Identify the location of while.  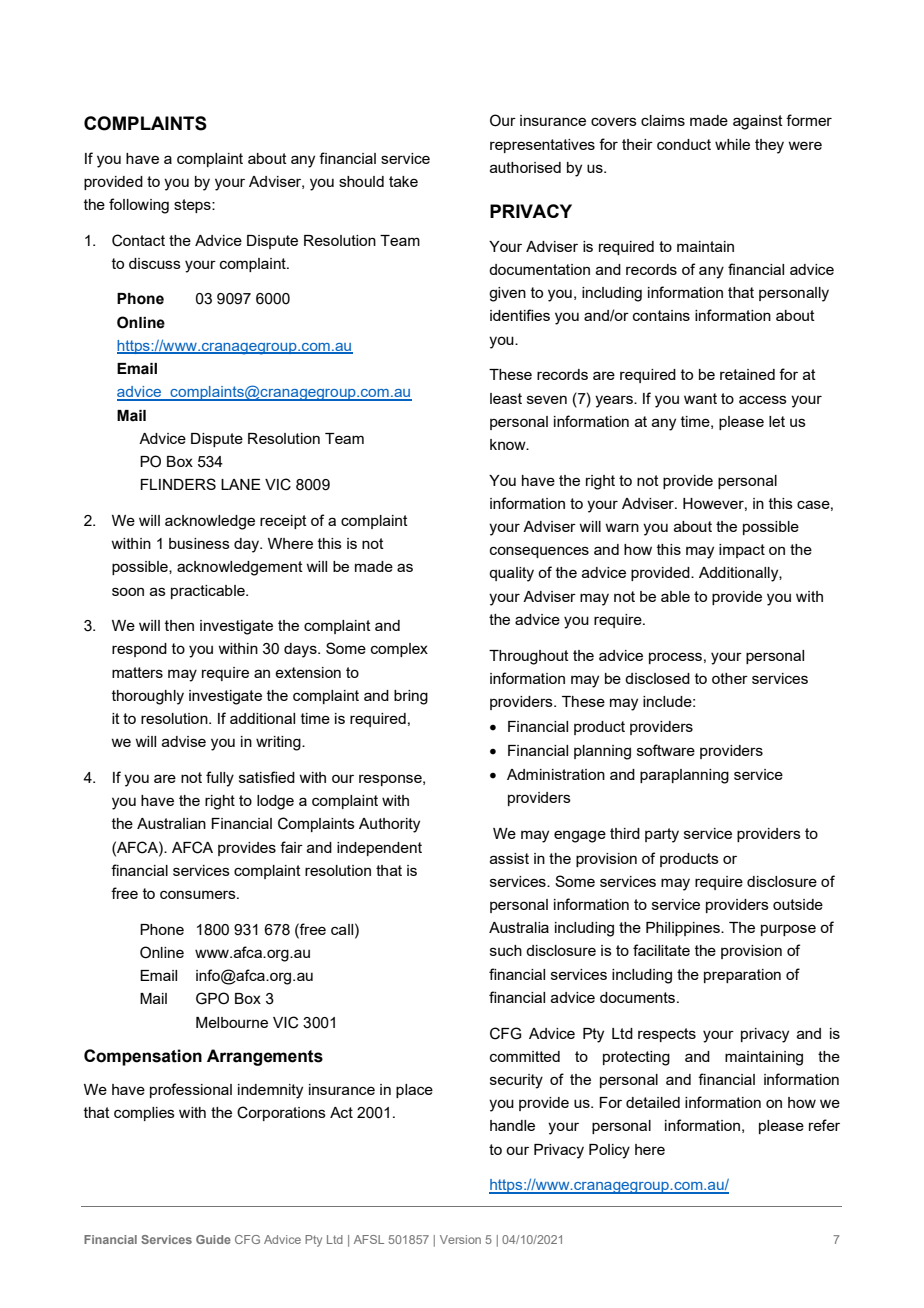
(732, 144).
